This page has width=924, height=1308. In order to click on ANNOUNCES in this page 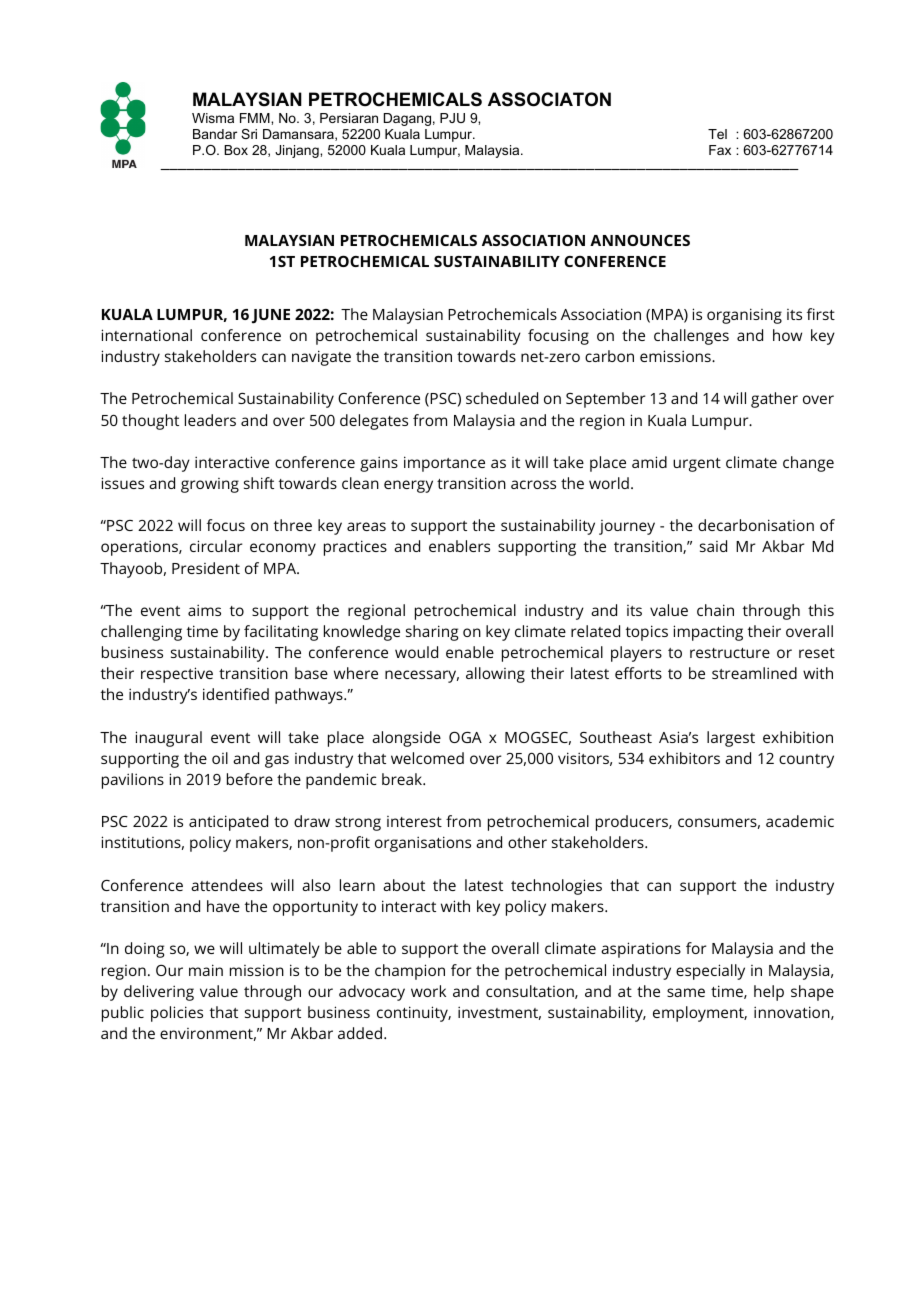, I will do `click(640, 240)`.
